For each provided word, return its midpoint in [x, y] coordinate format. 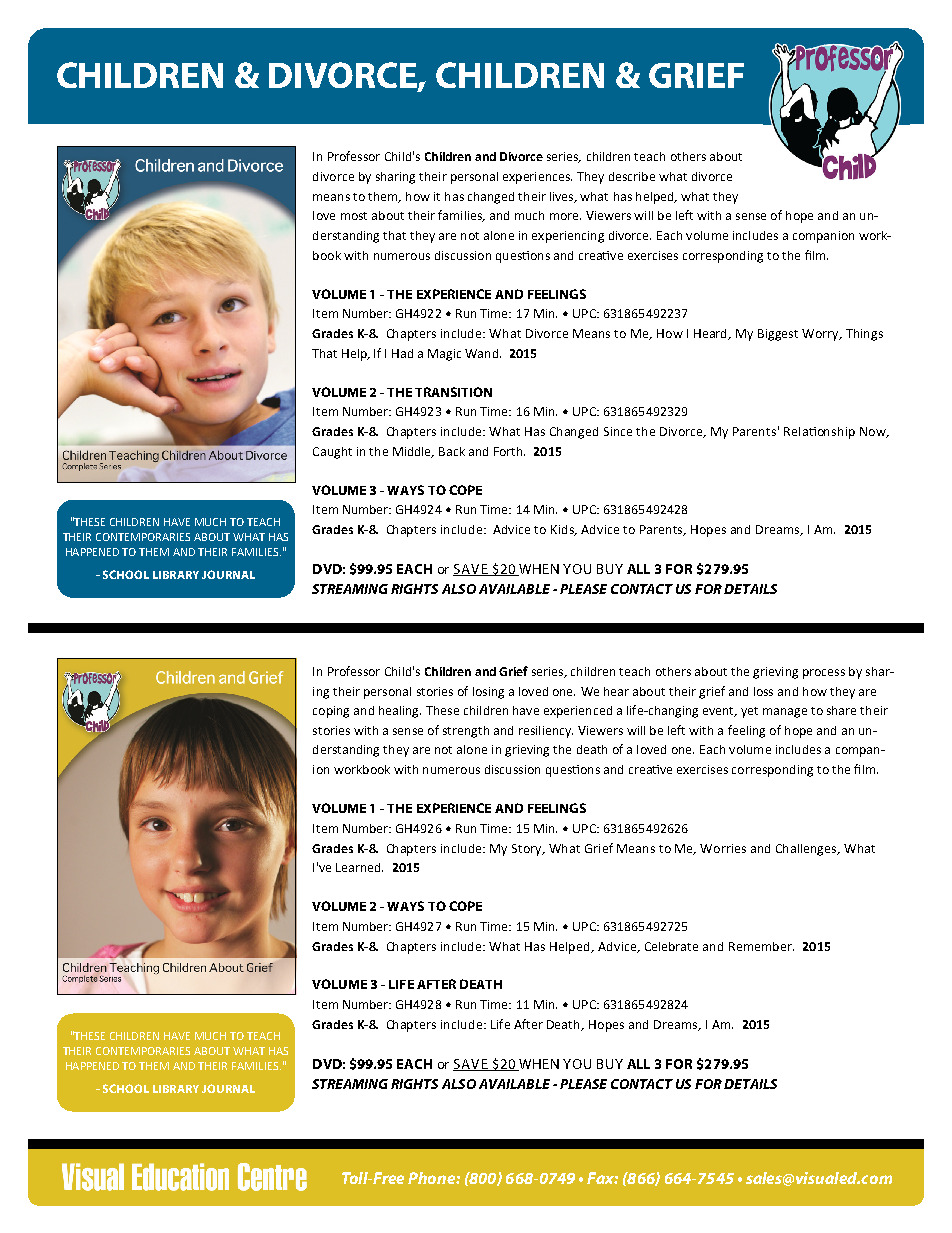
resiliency [546, 732]
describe [632, 176]
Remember [761, 946]
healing [400, 712]
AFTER [436, 984]
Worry [822, 335]
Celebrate [671, 946]
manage [785, 713]
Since [618, 431]
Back [452, 451]
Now [874, 432]
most [354, 216]
